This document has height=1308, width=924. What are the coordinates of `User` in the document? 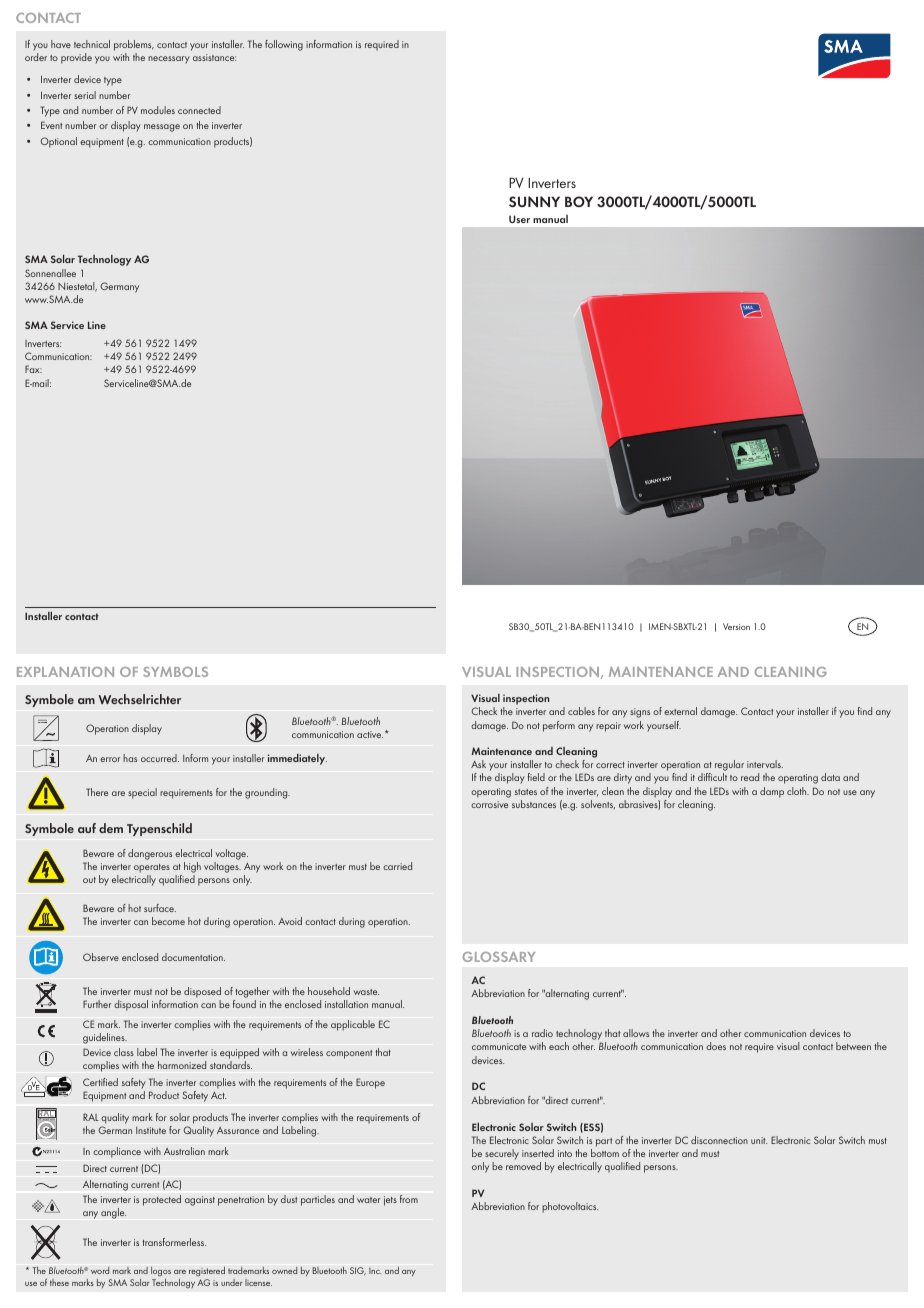 It's located at (519, 219).
